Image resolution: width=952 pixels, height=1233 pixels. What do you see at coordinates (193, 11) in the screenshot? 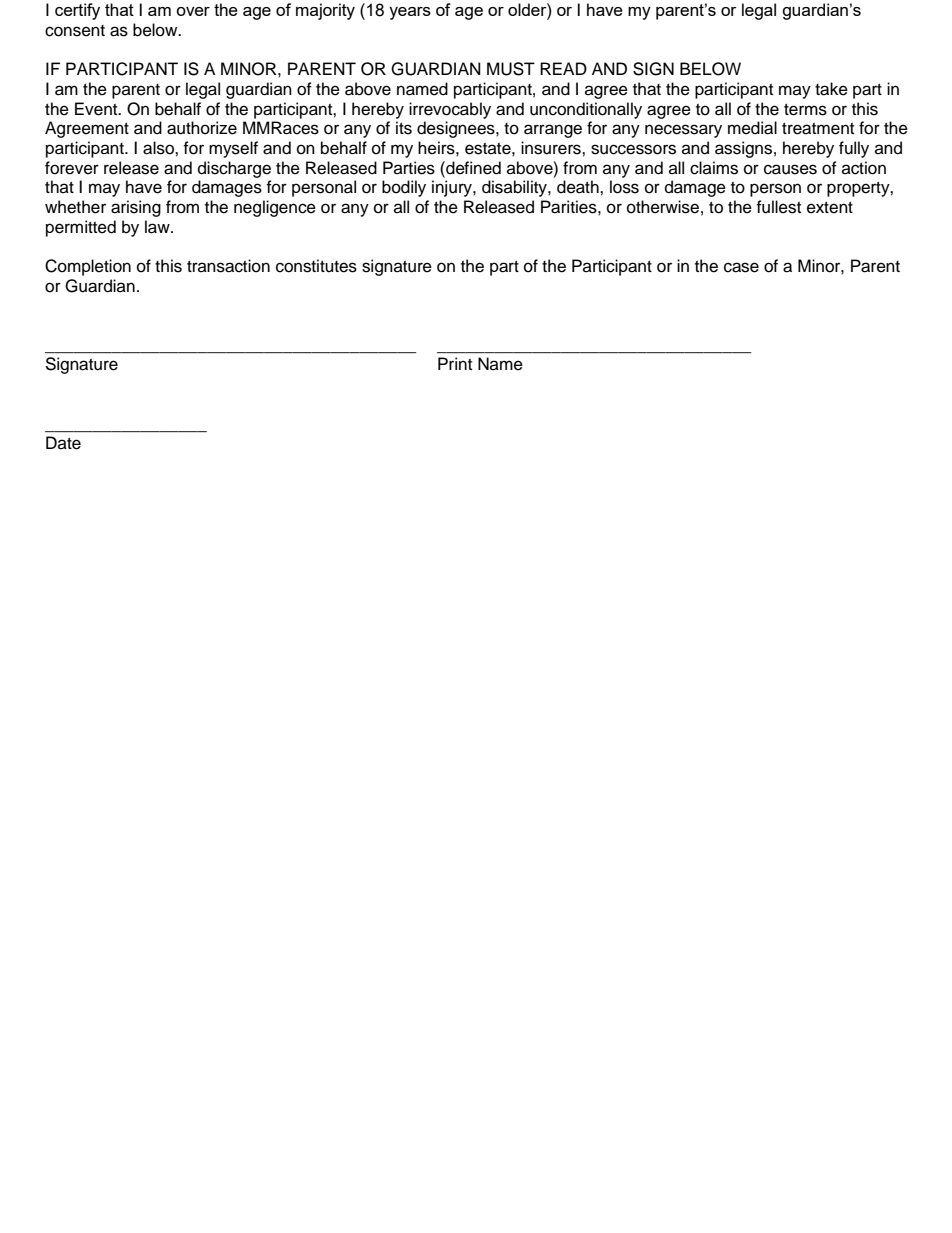
I see `over` at bounding box center [193, 11].
